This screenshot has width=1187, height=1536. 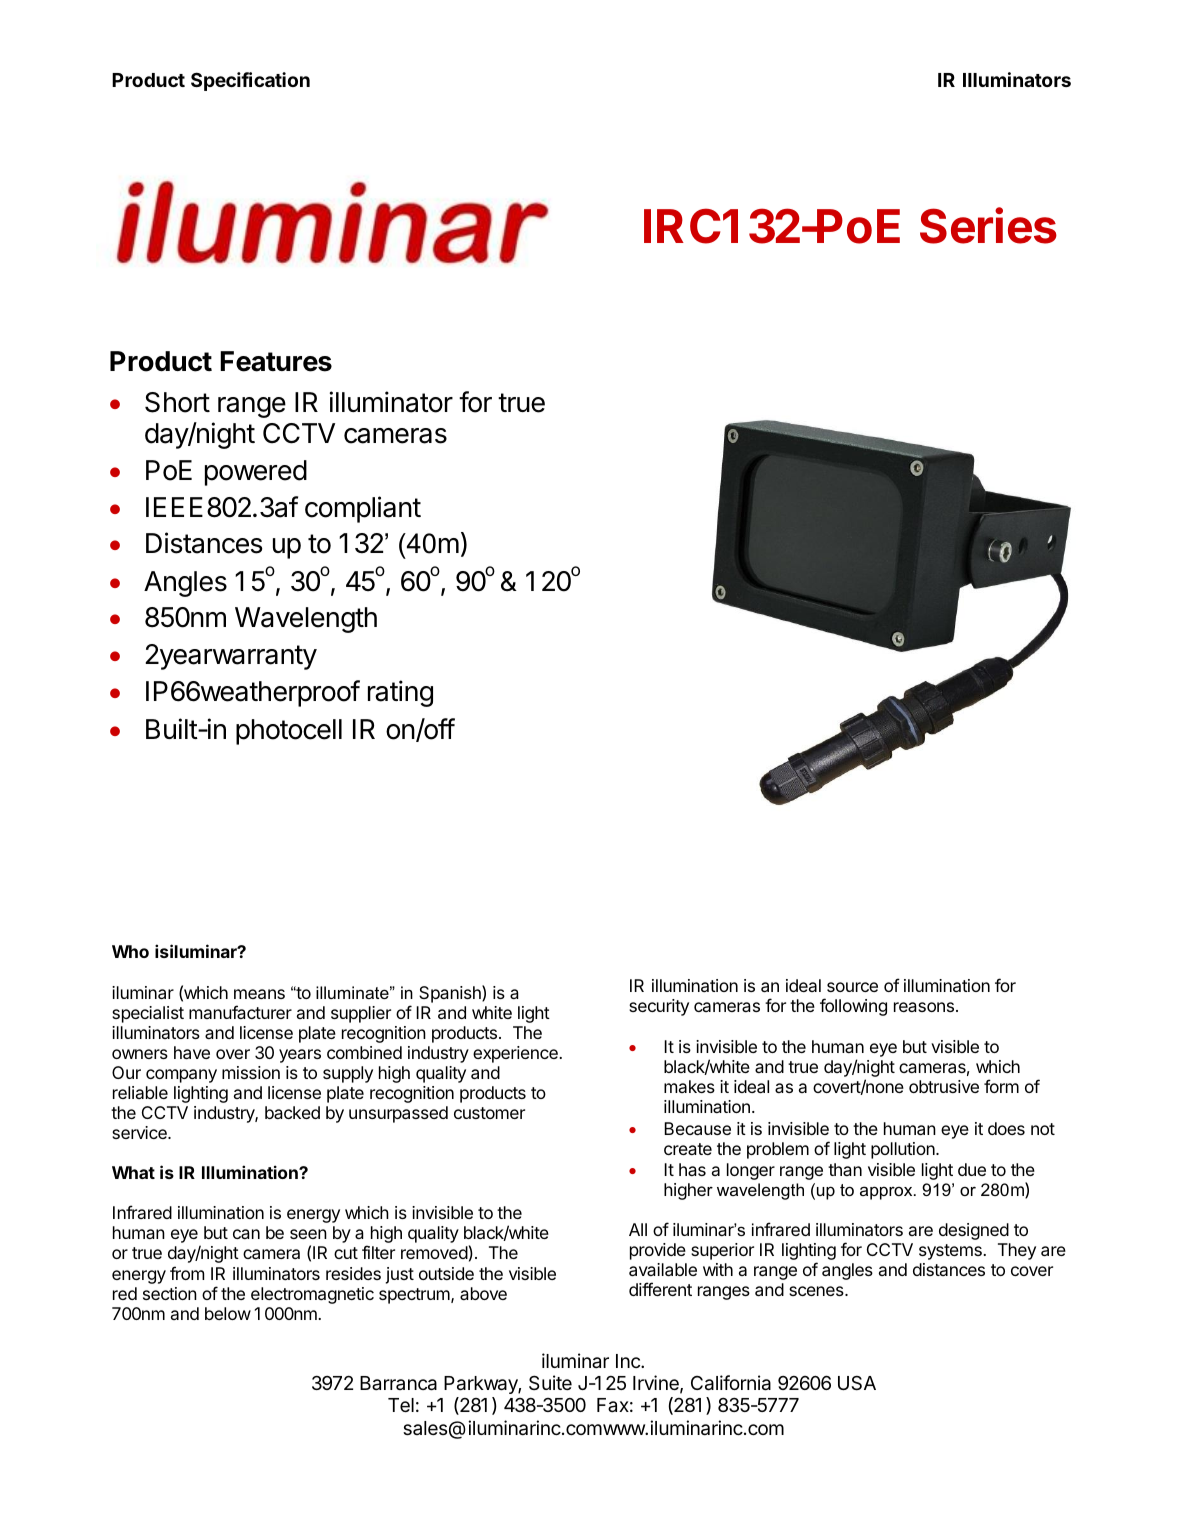 I want to click on Suite, so click(x=550, y=1382).
